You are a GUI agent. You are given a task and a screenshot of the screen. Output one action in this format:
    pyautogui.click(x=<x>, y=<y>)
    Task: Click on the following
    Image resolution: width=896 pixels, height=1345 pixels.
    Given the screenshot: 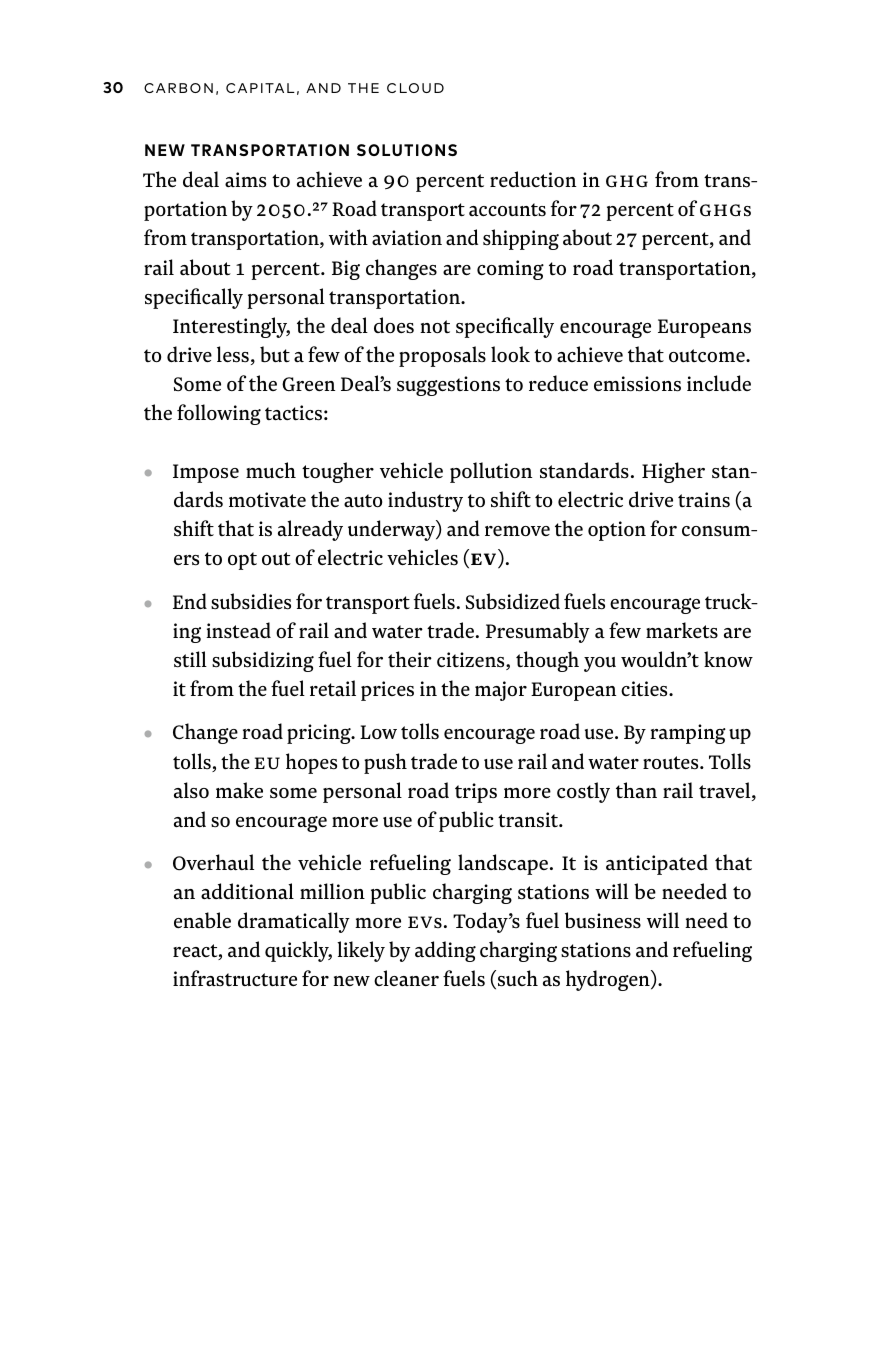 What is the action you would take?
    pyautogui.click(x=219, y=414)
